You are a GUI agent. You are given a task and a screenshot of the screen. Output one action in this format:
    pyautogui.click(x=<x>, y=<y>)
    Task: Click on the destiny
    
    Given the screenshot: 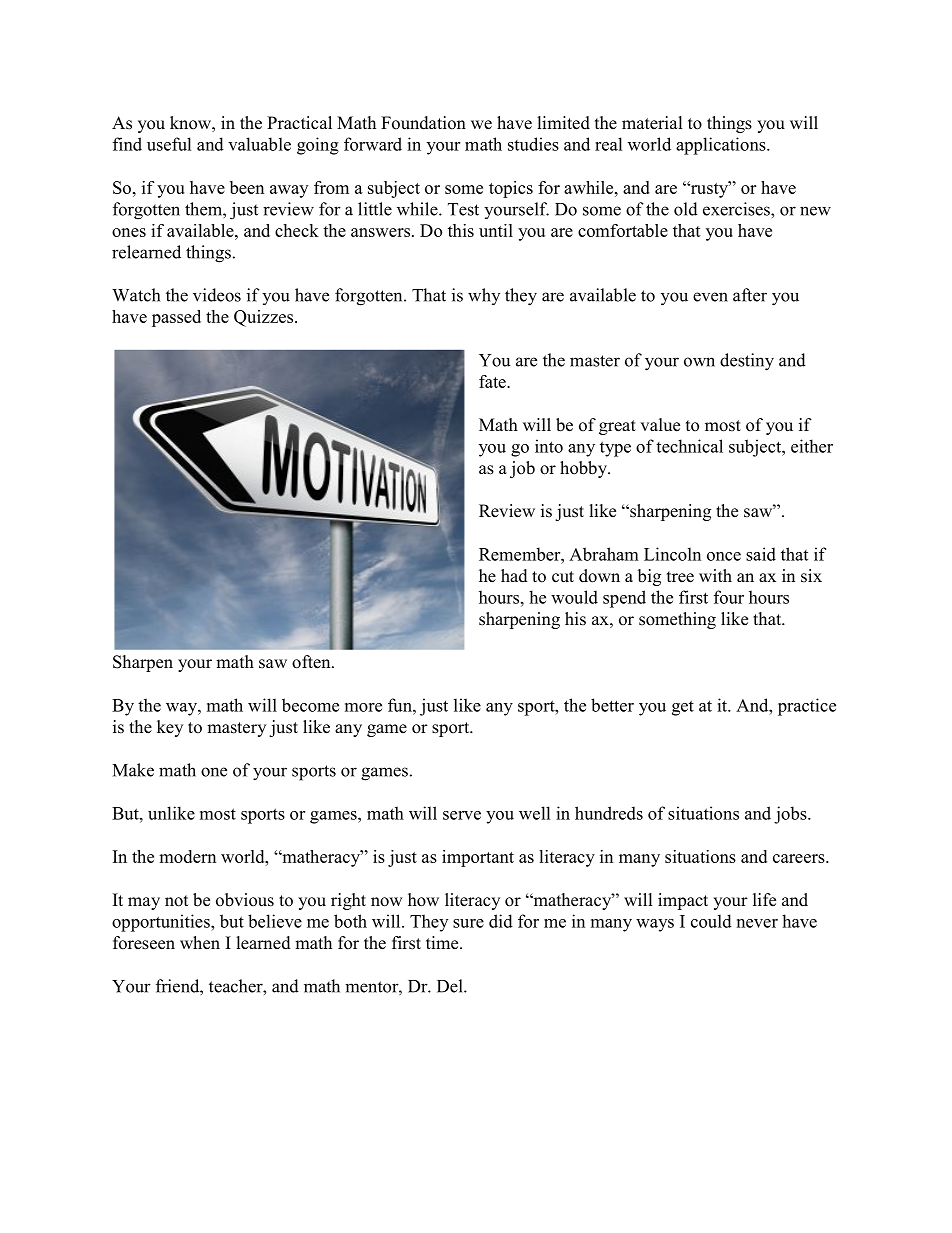 What is the action you would take?
    pyautogui.click(x=747, y=362)
